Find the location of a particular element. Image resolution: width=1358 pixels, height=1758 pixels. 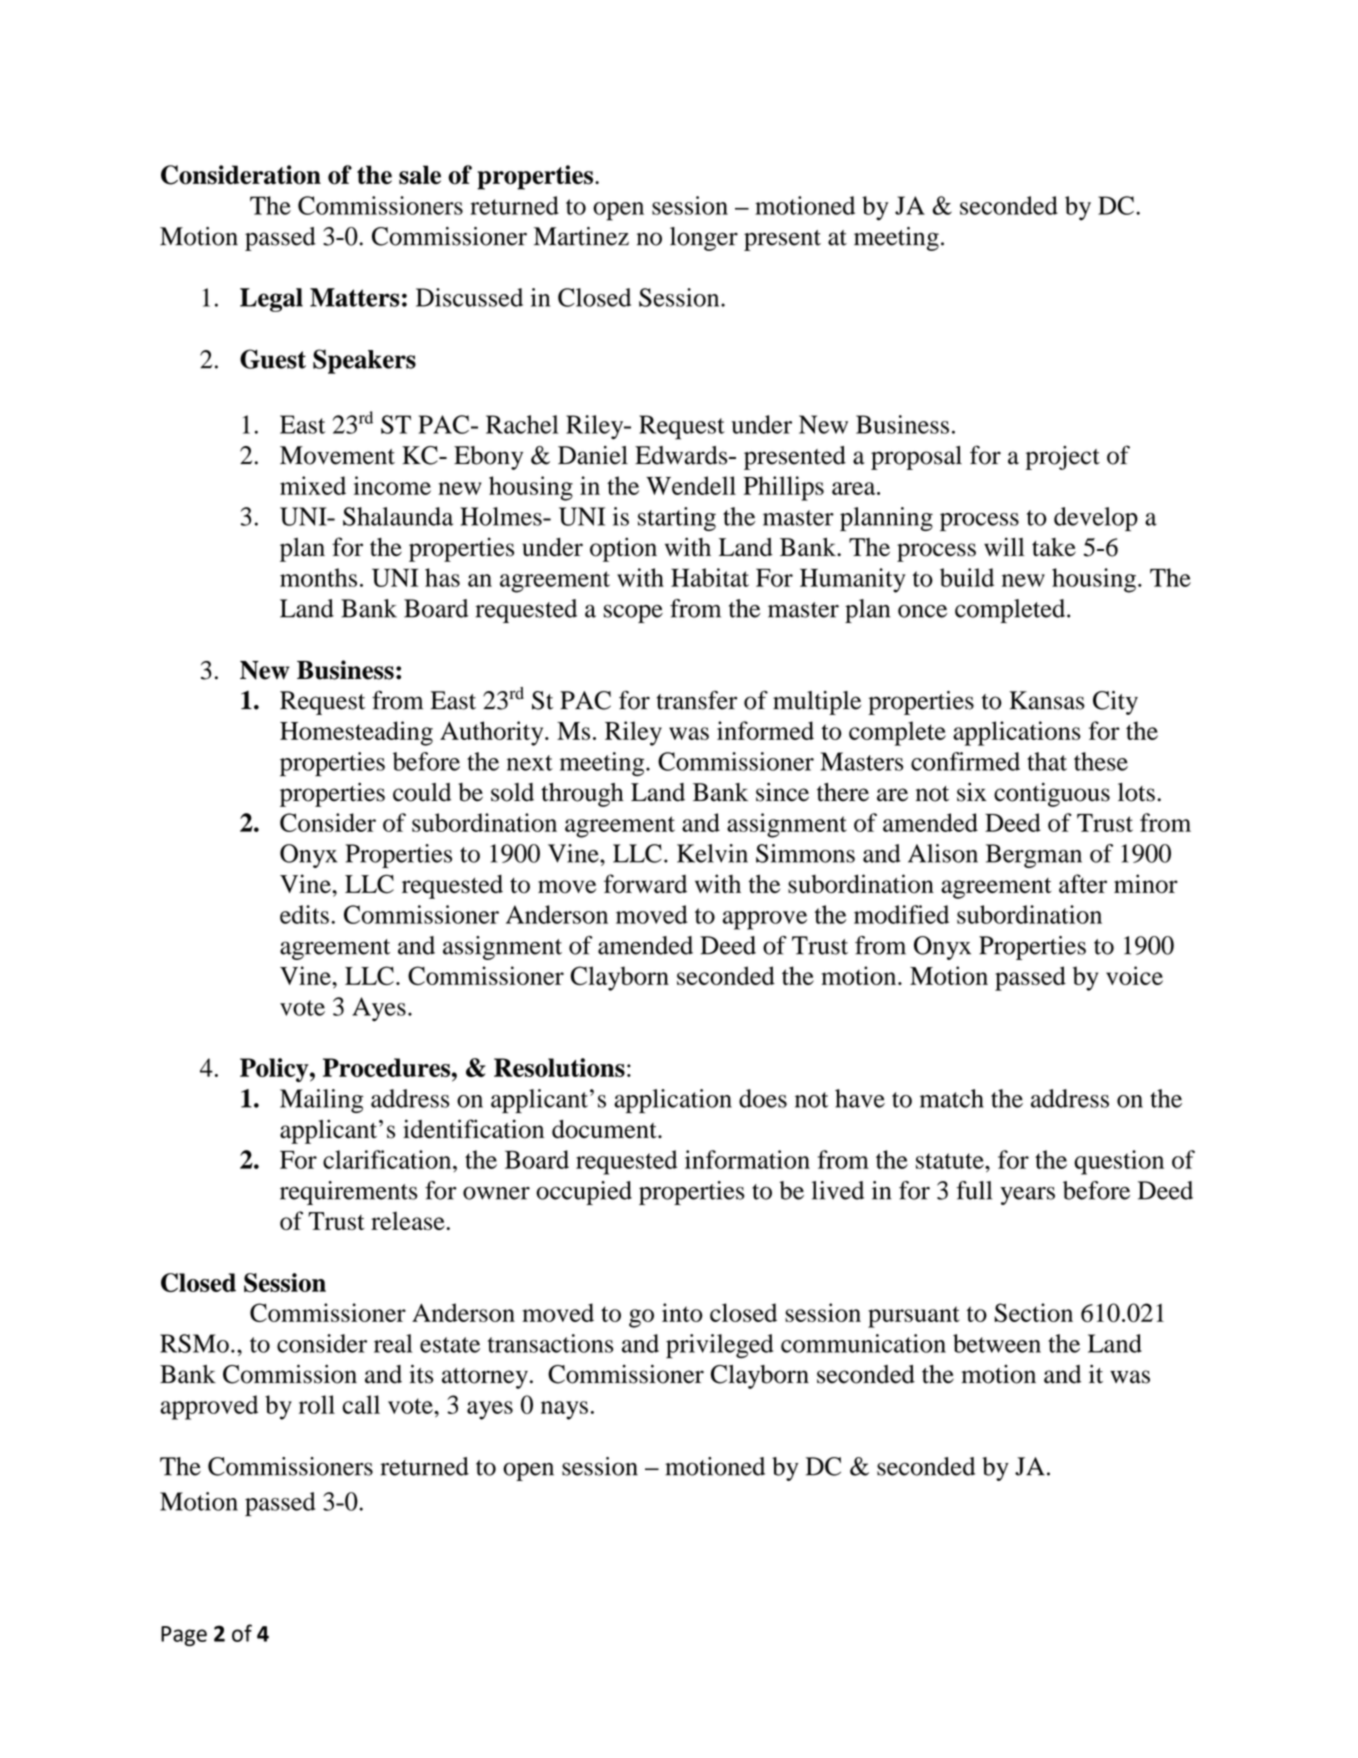

Page is located at coordinates (184, 1636).
